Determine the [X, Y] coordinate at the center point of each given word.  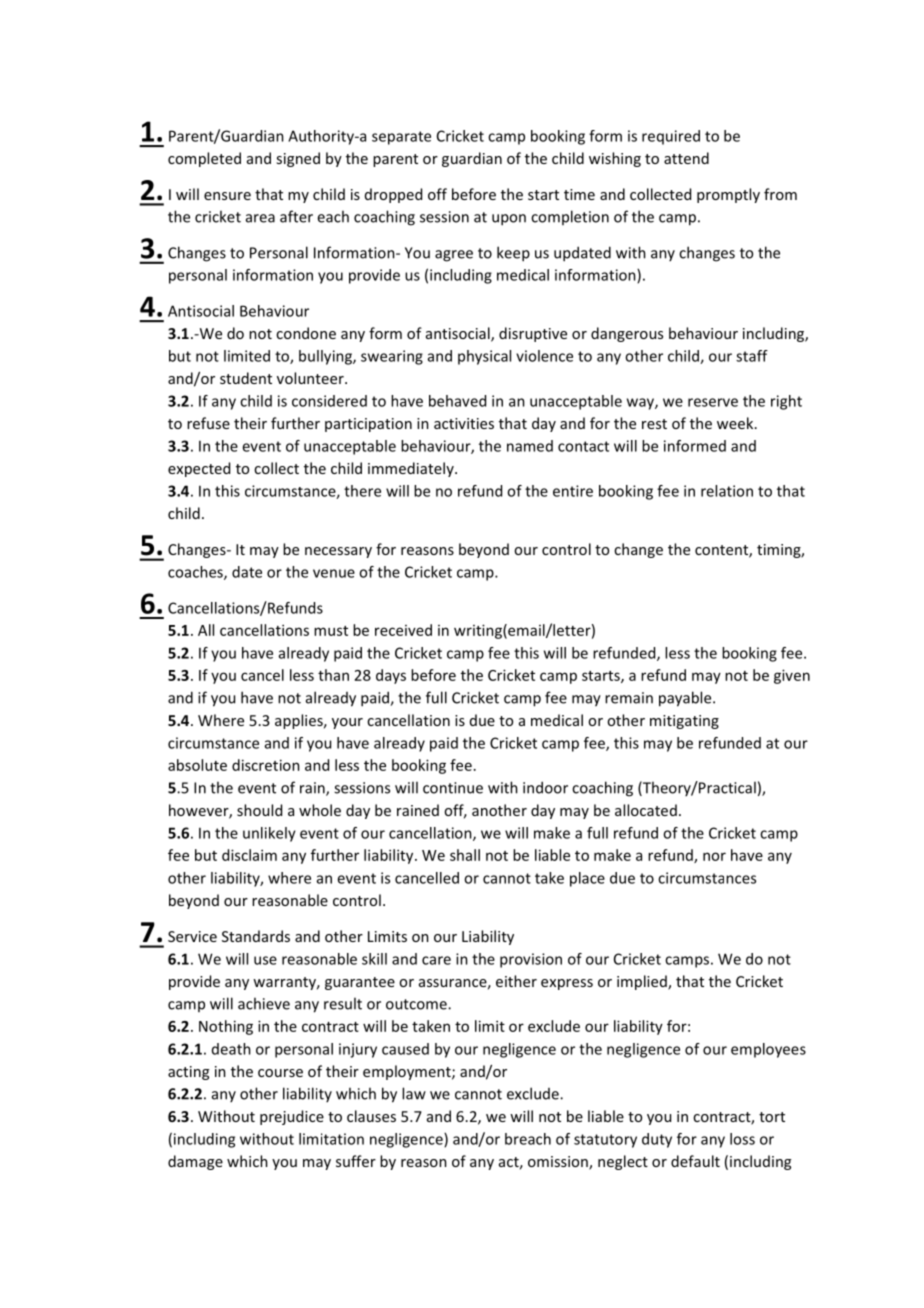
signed [298, 159]
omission [559, 1163]
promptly [728, 195]
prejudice [292, 1117]
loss [742, 1139]
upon [509, 220]
